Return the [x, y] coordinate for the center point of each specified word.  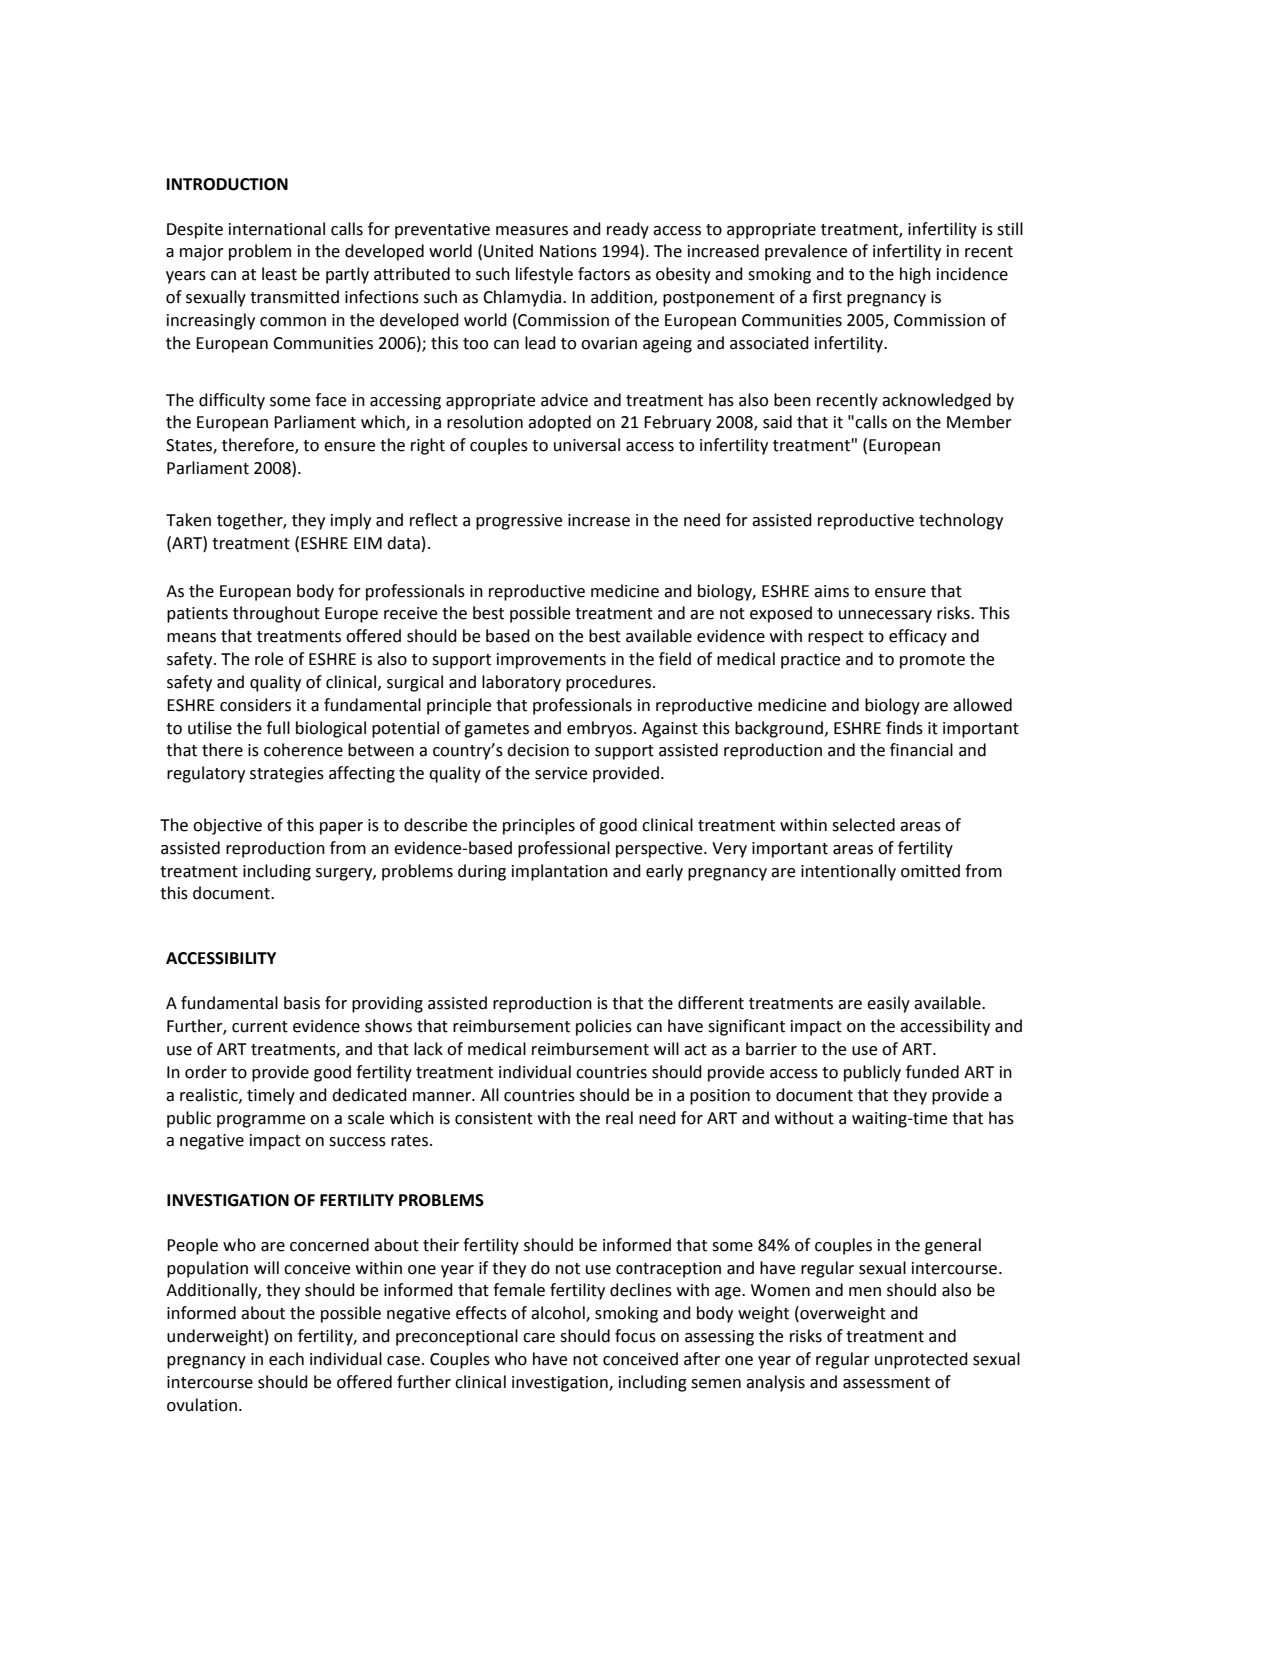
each [286, 1359]
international [277, 229]
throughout [276, 614]
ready [628, 230]
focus [635, 1336]
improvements [551, 661]
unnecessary [885, 616]
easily [888, 1004]
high [915, 275]
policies [604, 1027]
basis [302, 1003]
